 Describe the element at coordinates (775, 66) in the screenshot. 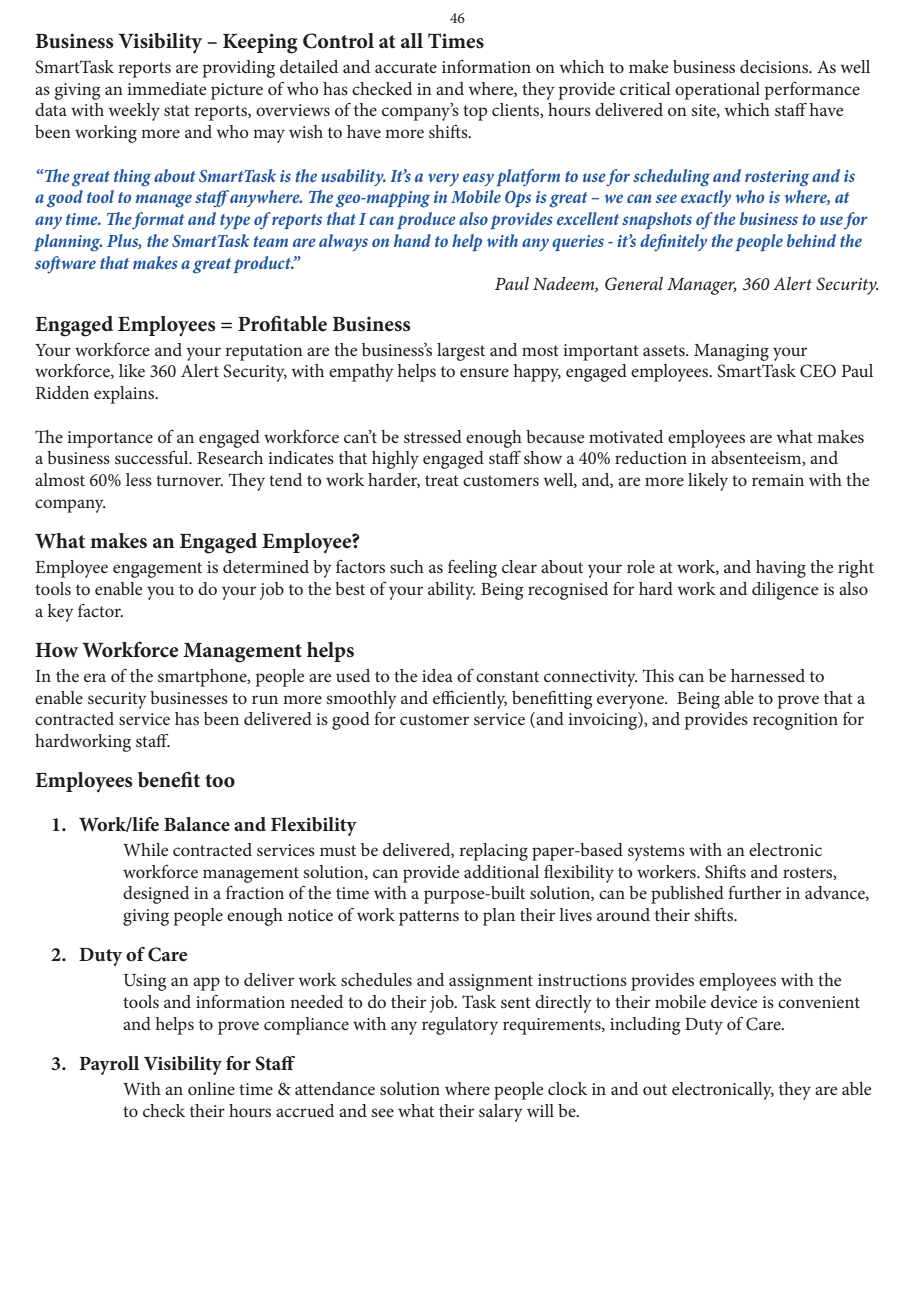

I see `decisions` at that location.
